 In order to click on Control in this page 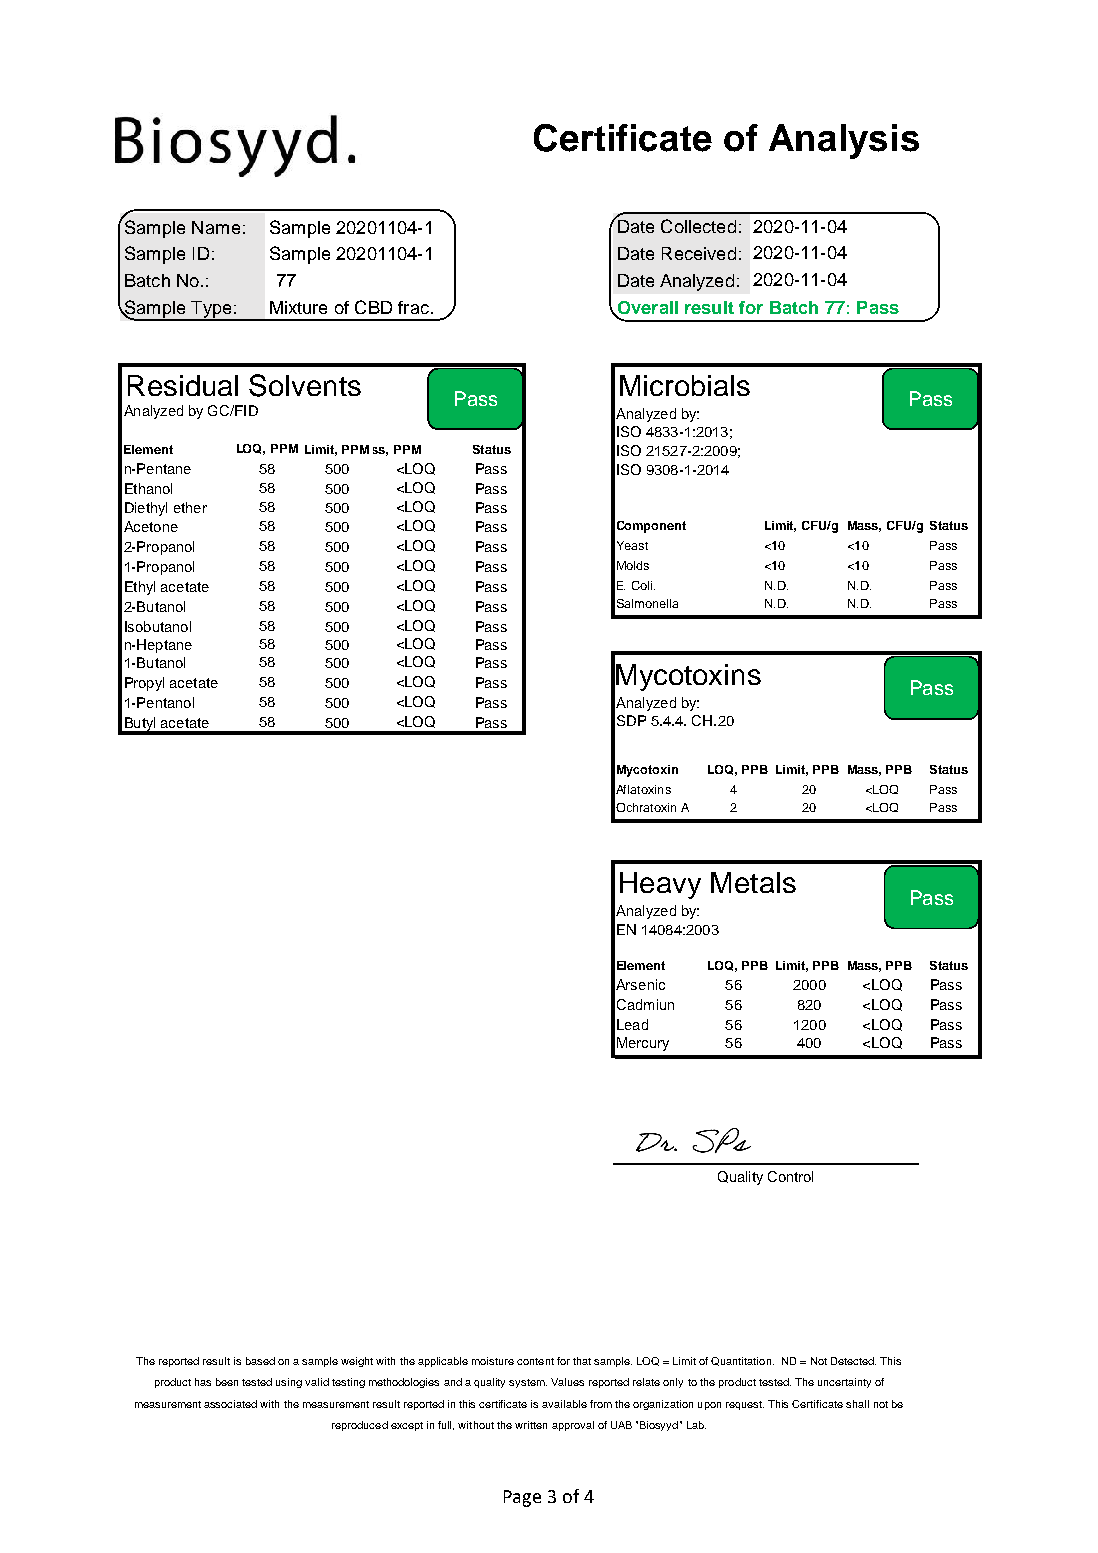, I will do `click(790, 1176)`.
